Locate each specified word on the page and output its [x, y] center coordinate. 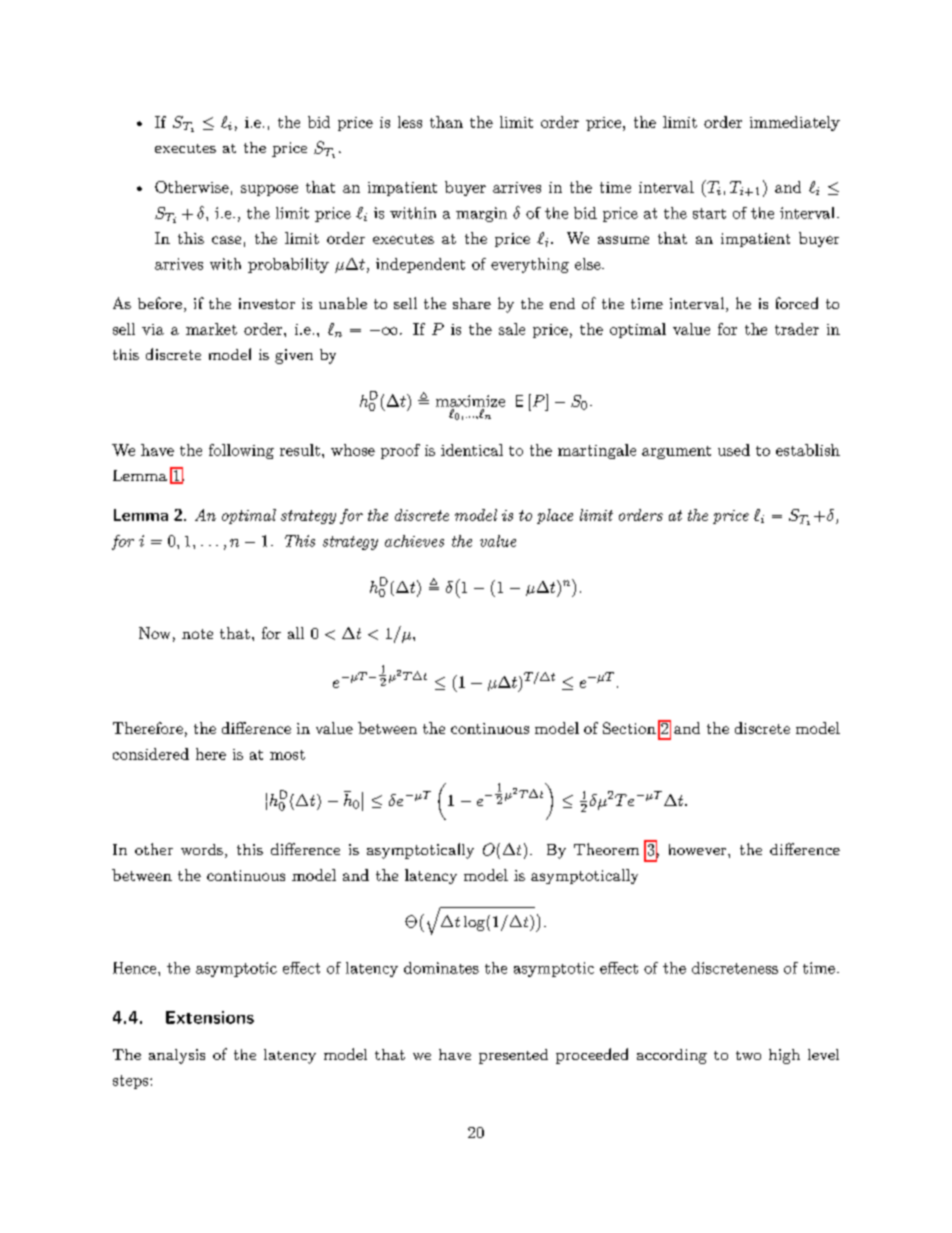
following [241, 451]
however [699, 849]
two [748, 1055]
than [446, 122]
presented [513, 1056]
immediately [795, 123]
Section [629, 728]
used [734, 450]
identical [472, 450]
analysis [177, 1056]
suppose [269, 190]
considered [151, 754]
